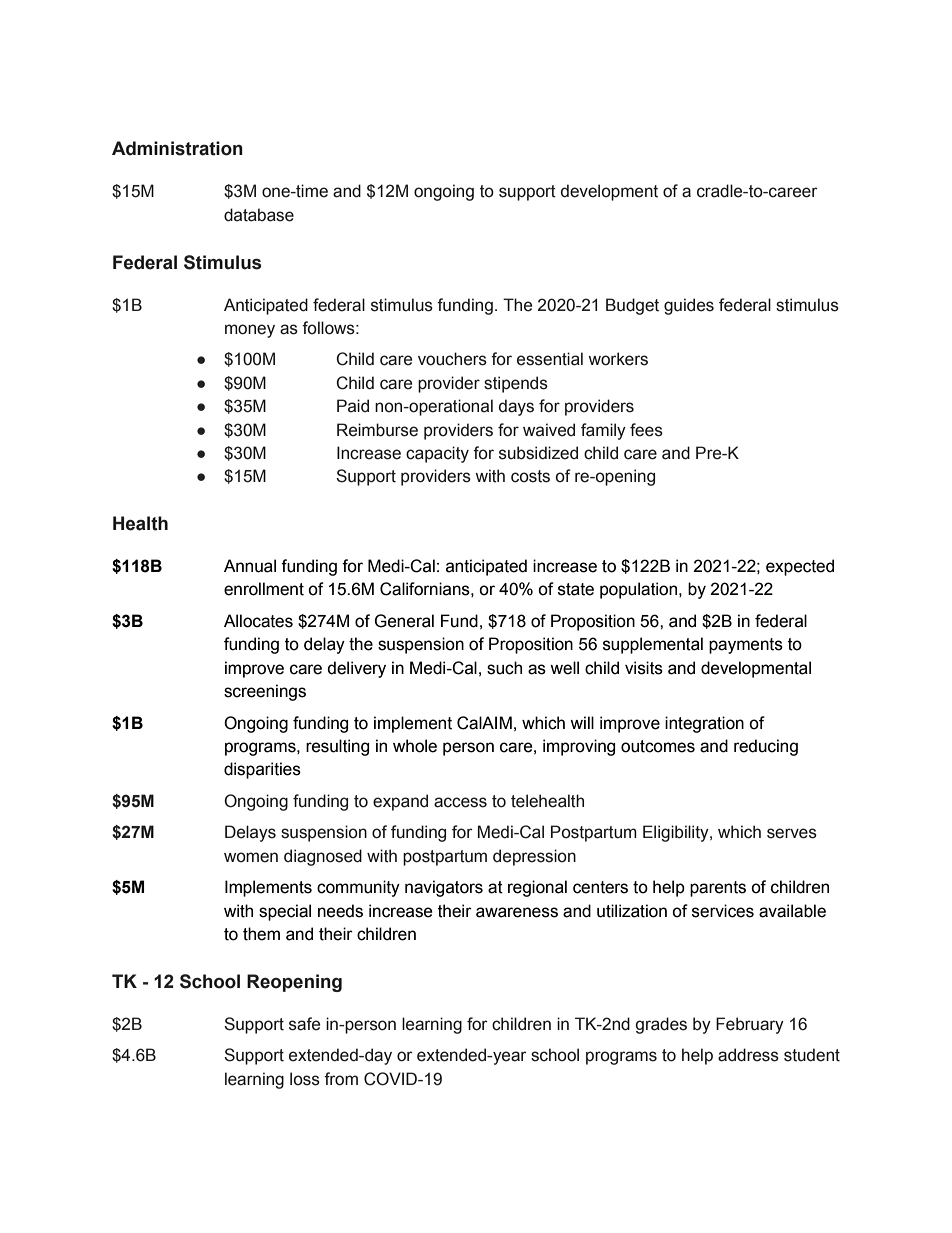  What do you see at coordinates (460, 802) in the document?
I see `access` at bounding box center [460, 802].
